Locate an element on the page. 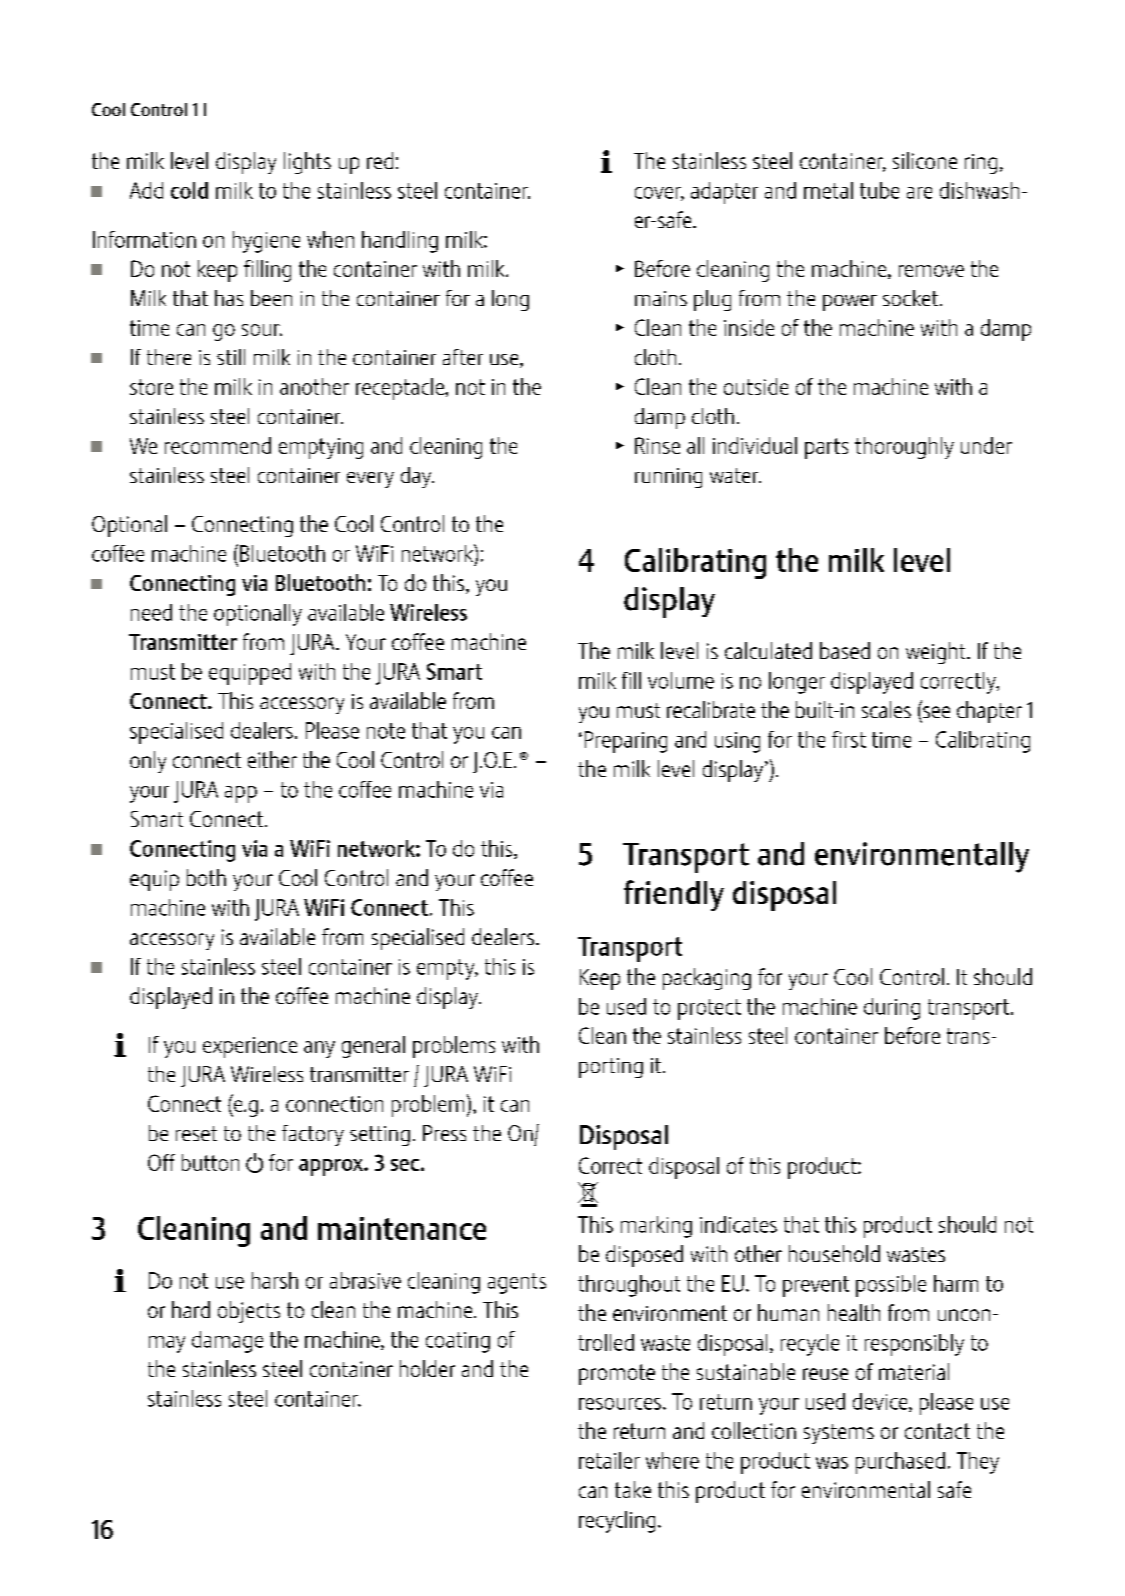  damage is located at coordinates (227, 1342).
